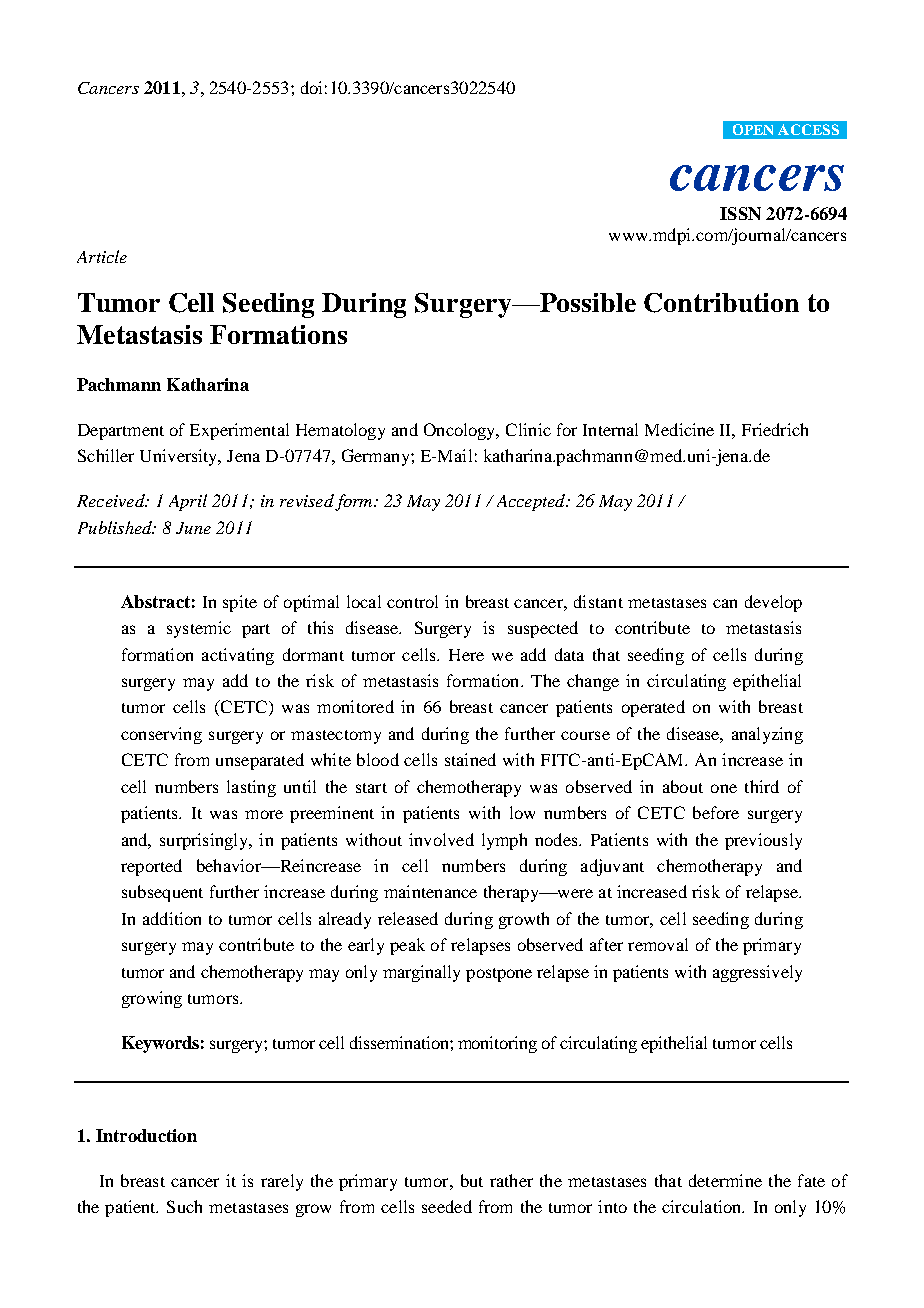  Describe the element at coordinates (470, 759) in the screenshot. I see `stained` at that location.
